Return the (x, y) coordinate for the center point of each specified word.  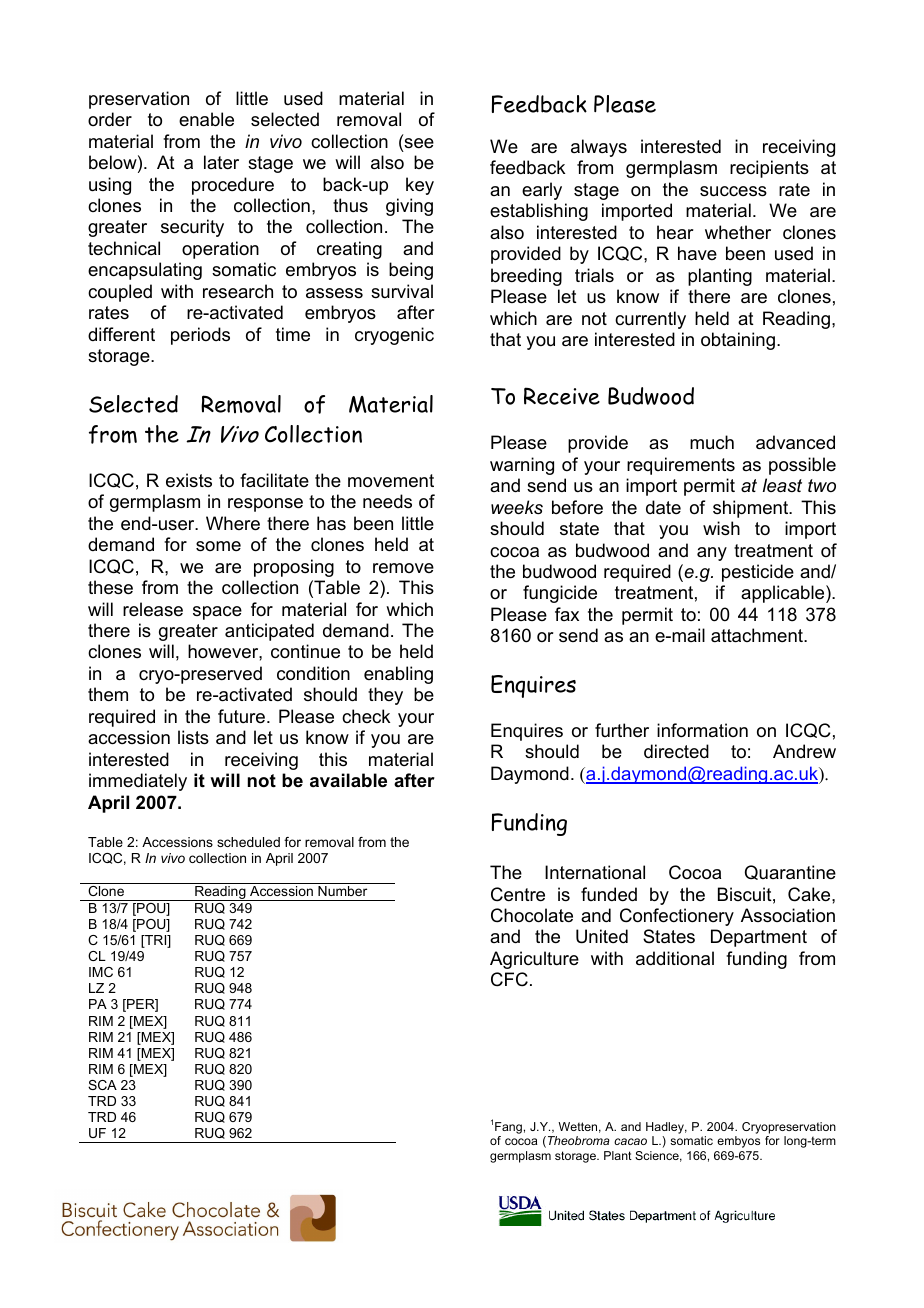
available (348, 780)
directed (676, 751)
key (420, 186)
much (712, 442)
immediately (138, 782)
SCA (102, 1085)
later (221, 162)
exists (189, 480)
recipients (769, 169)
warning (522, 466)
